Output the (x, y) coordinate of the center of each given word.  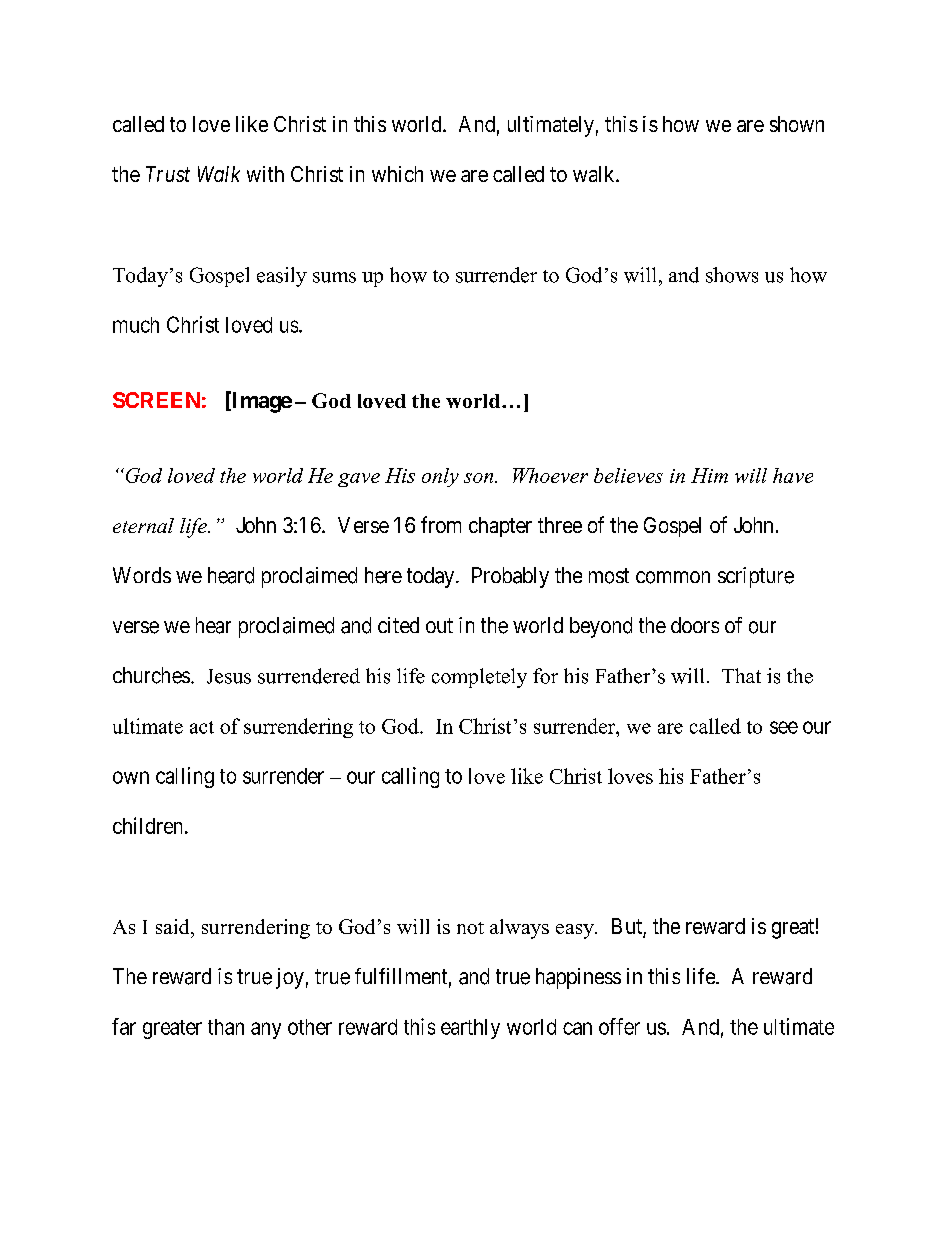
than (226, 1027)
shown (797, 124)
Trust (168, 174)
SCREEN (156, 400)
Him (709, 475)
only (440, 477)
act (202, 727)
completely (479, 678)
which (397, 174)
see (784, 727)
